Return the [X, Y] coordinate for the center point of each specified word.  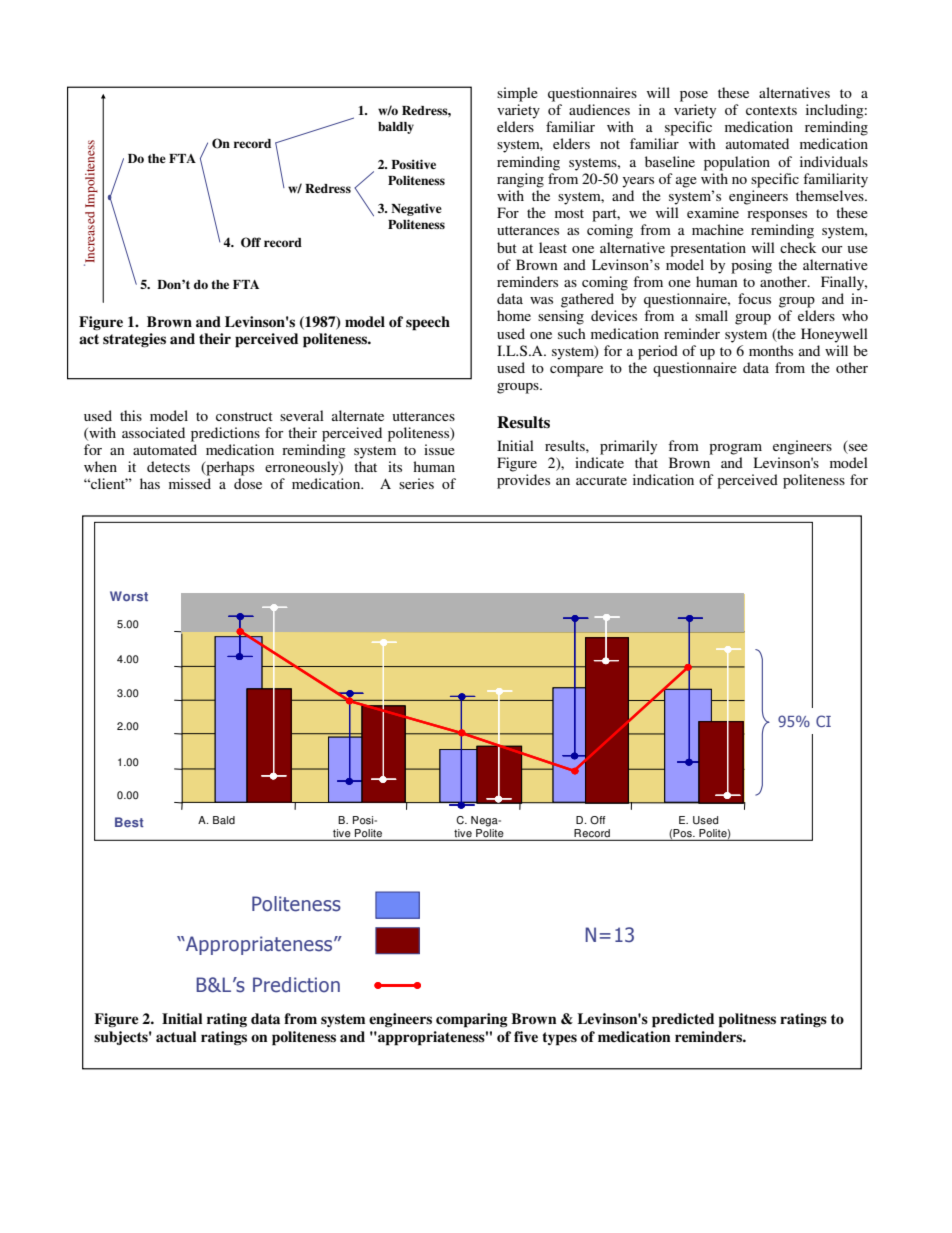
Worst [129, 596]
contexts [771, 110]
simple [517, 94]
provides [523, 481]
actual [176, 1036]
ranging [520, 180]
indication [663, 479]
